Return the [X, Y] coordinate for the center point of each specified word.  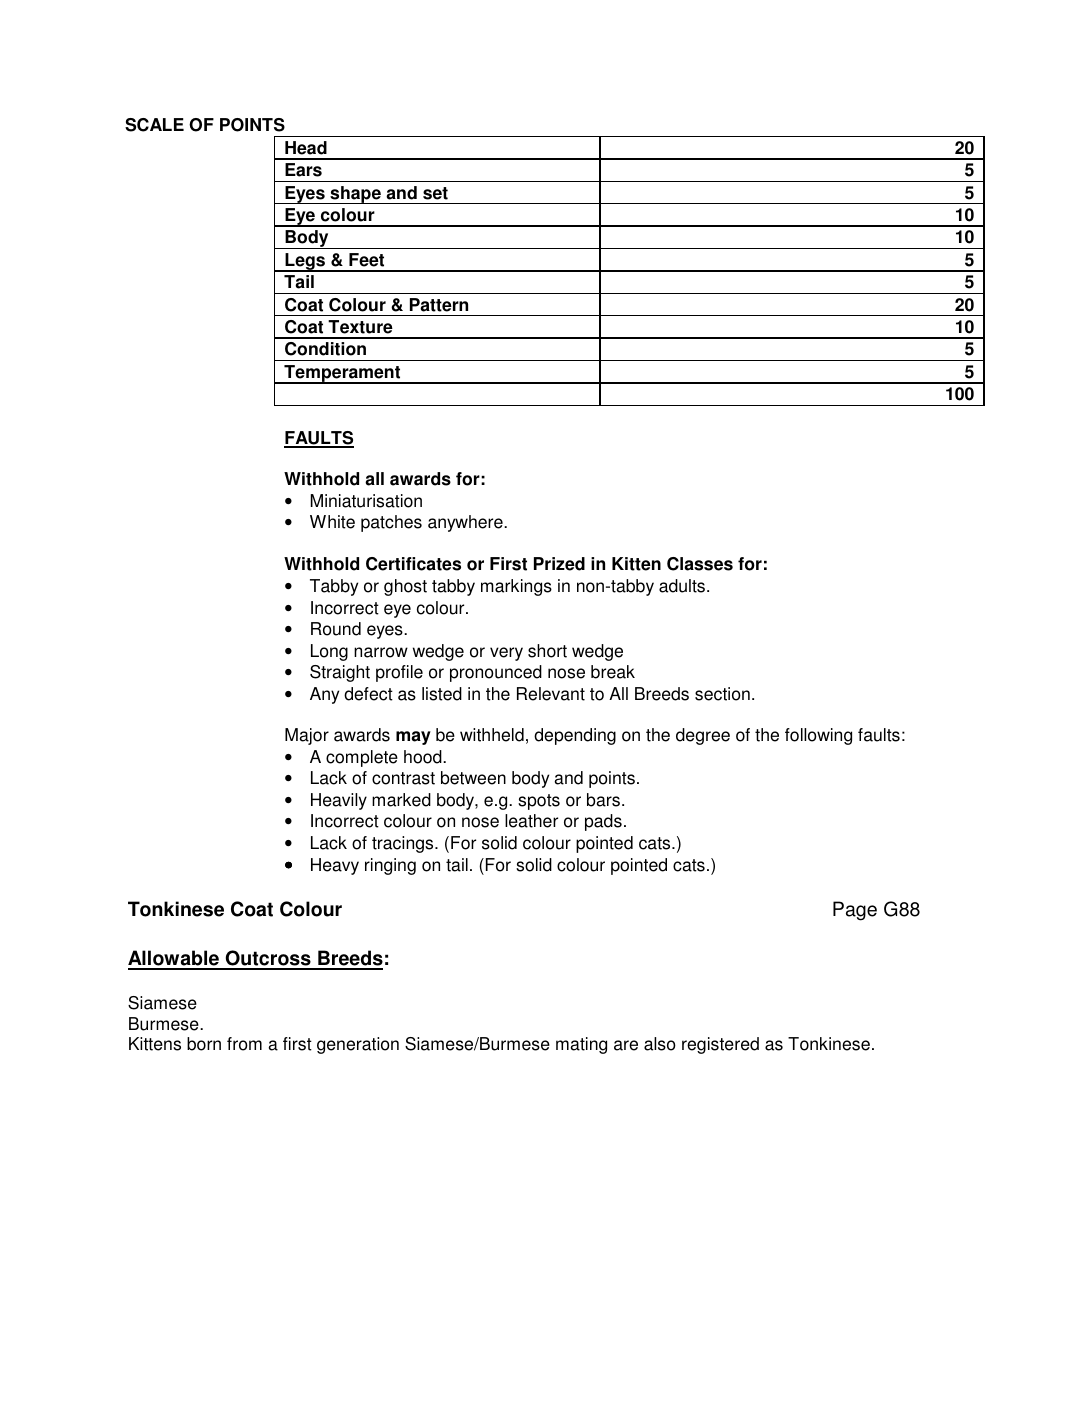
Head [306, 148]
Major [307, 736]
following [818, 736]
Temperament [342, 374]
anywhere [466, 523]
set [435, 193]
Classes [700, 564]
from [244, 1044]
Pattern [439, 305]
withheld [492, 735]
